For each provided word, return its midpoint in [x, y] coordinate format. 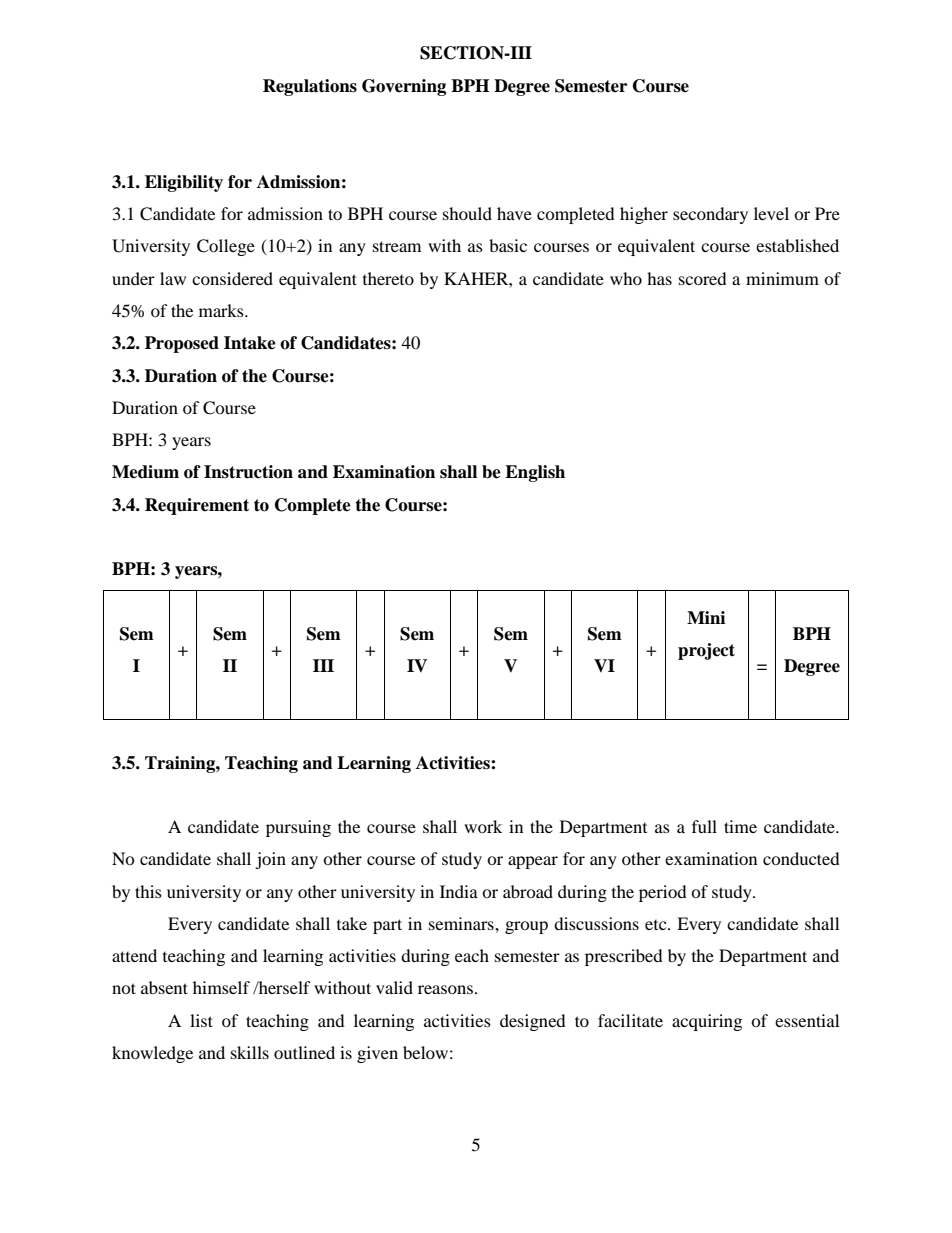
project [706, 651]
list [201, 1020]
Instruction [248, 472]
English [535, 473]
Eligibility [184, 183]
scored [703, 278]
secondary [710, 215]
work [483, 826]
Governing [404, 87]
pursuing [298, 828]
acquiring [707, 1022]
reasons [445, 989]
